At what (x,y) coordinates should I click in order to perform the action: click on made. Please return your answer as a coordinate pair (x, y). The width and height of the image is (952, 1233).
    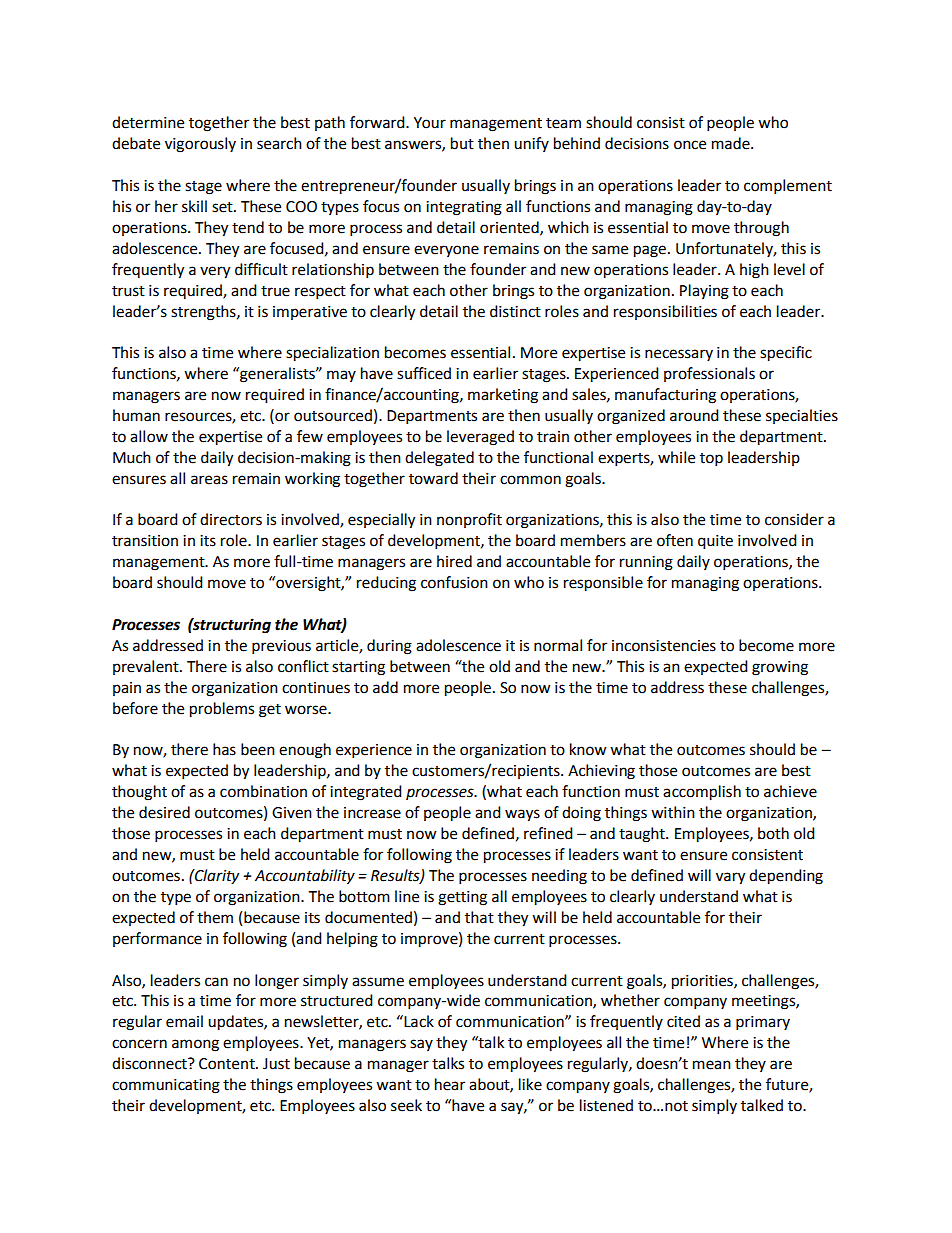
    Looking at the image, I should click on (732, 143).
